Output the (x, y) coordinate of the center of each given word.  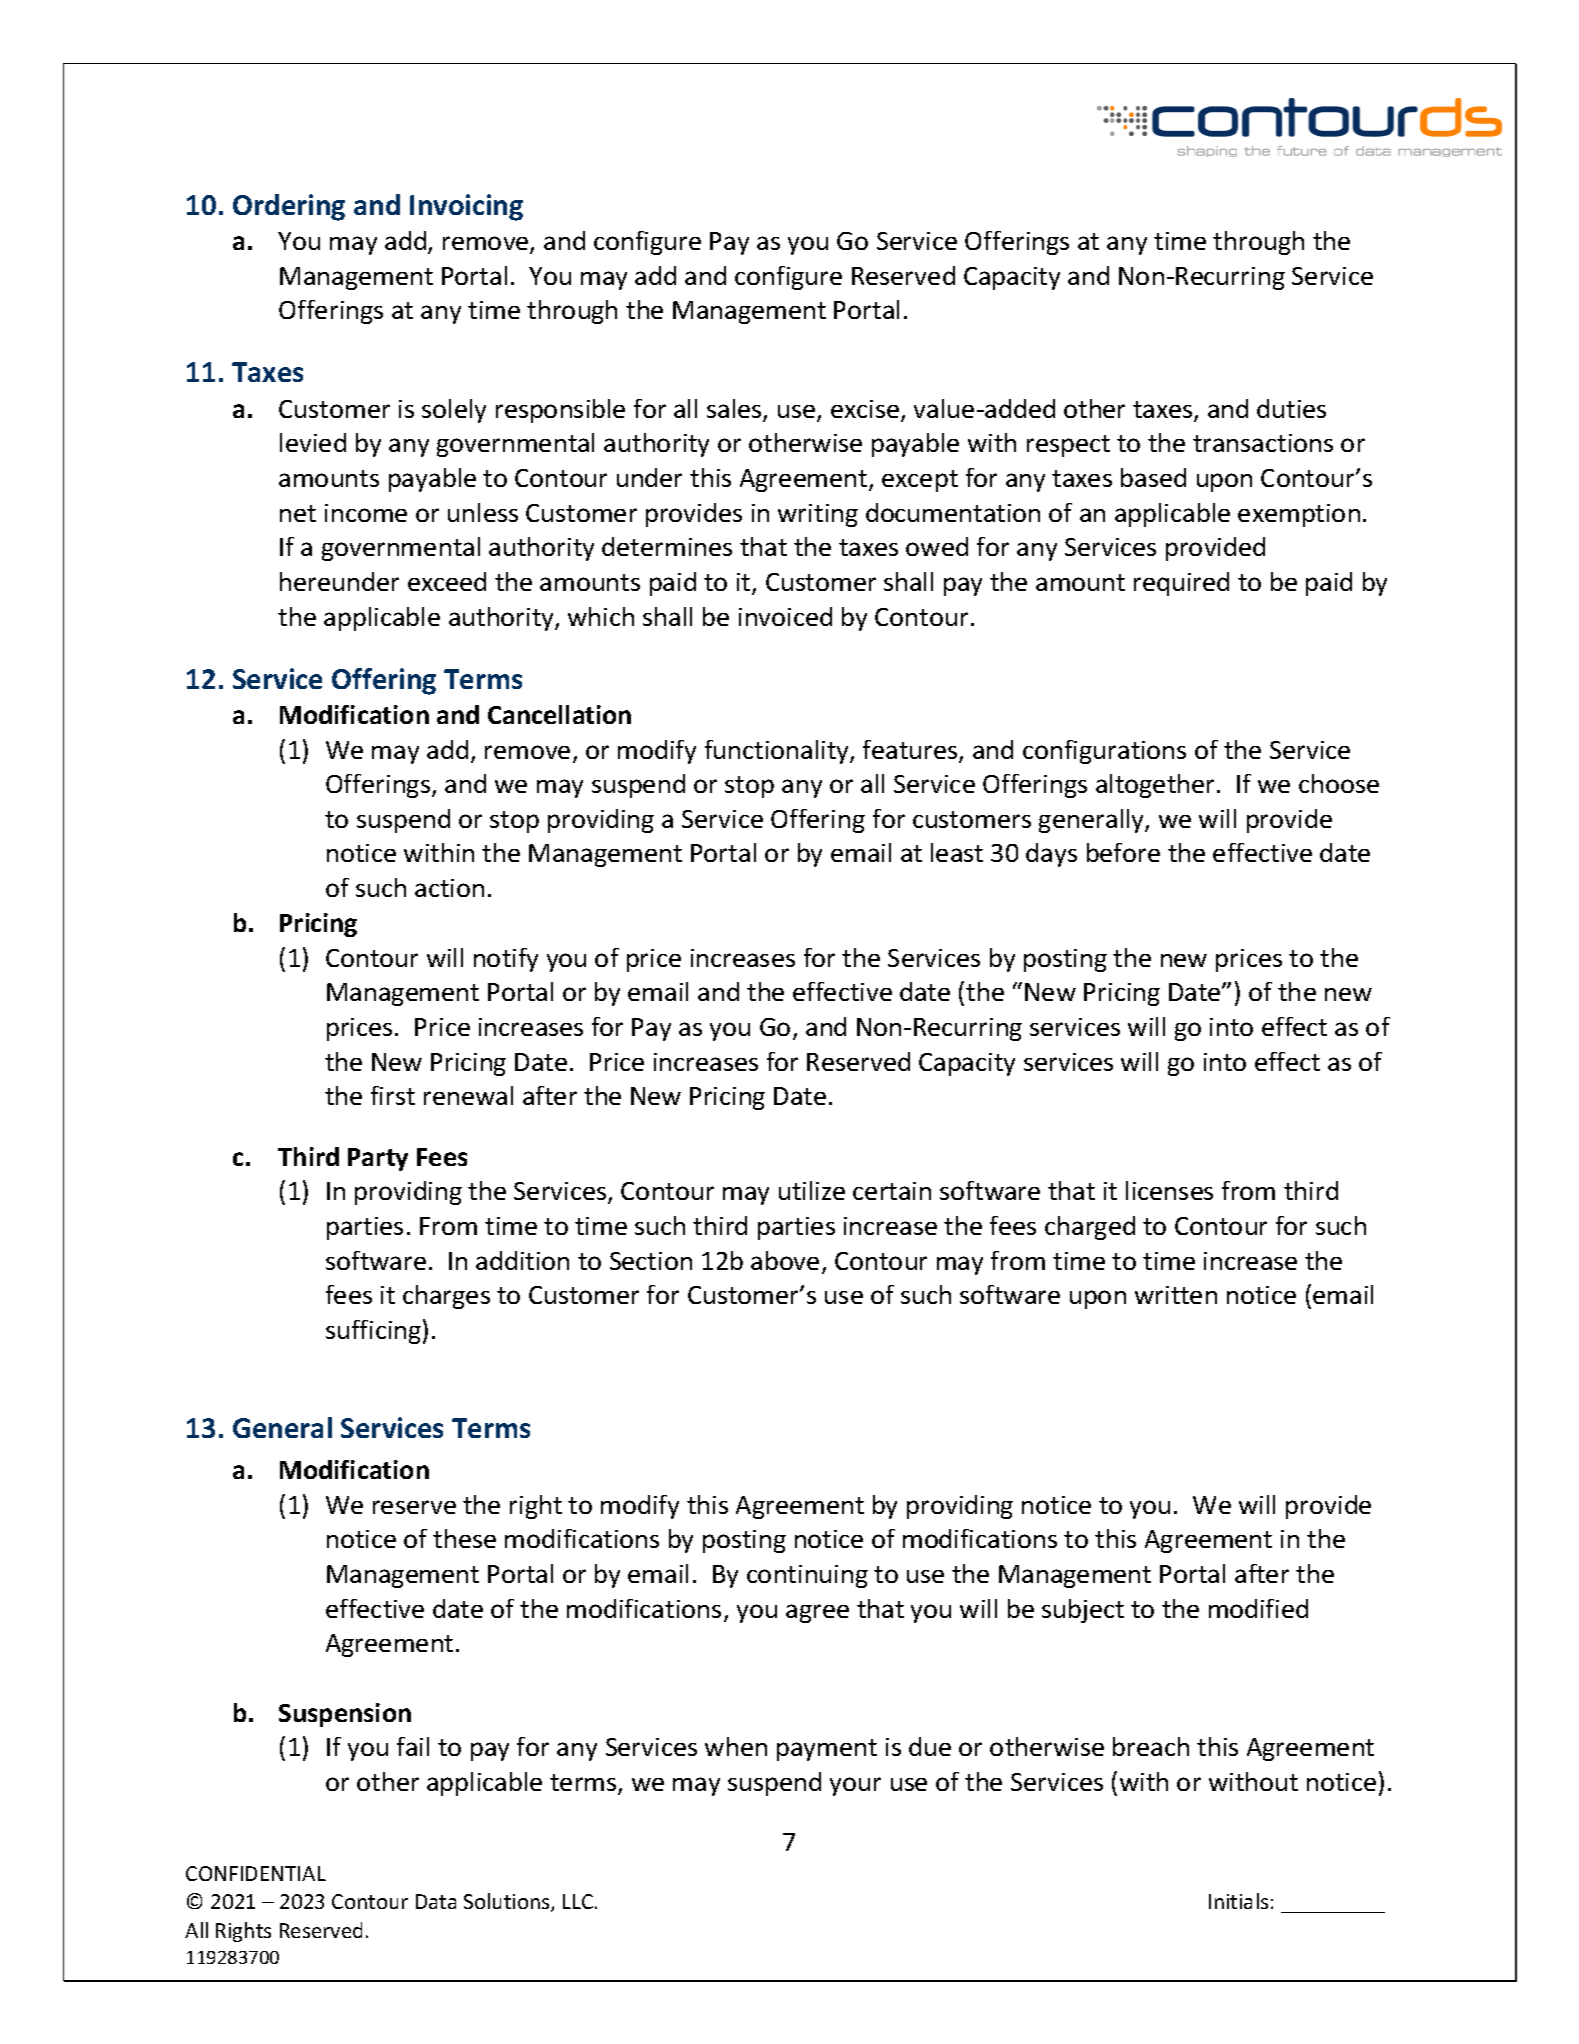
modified (1258, 1608)
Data (436, 1901)
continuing (807, 1576)
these (464, 1538)
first (393, 1095)
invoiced (785, 616)
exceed (447, 581)
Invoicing (466, 207)
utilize (812, 1190)
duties (1291, 408)
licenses (1169, 1190)
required (1181, 584)
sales (735, 410)
